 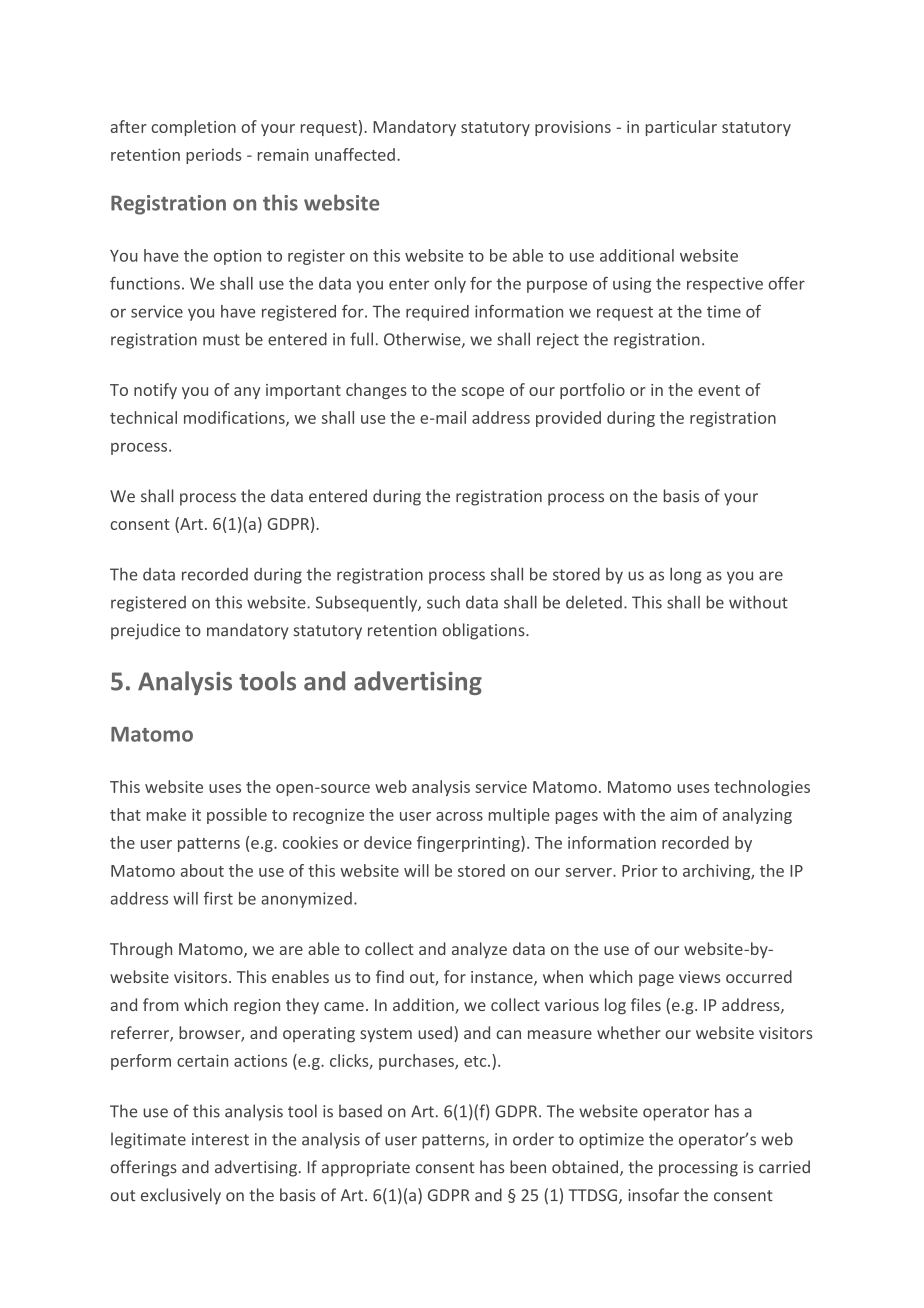 I want to click on particular, so click(x=681, y=128).
